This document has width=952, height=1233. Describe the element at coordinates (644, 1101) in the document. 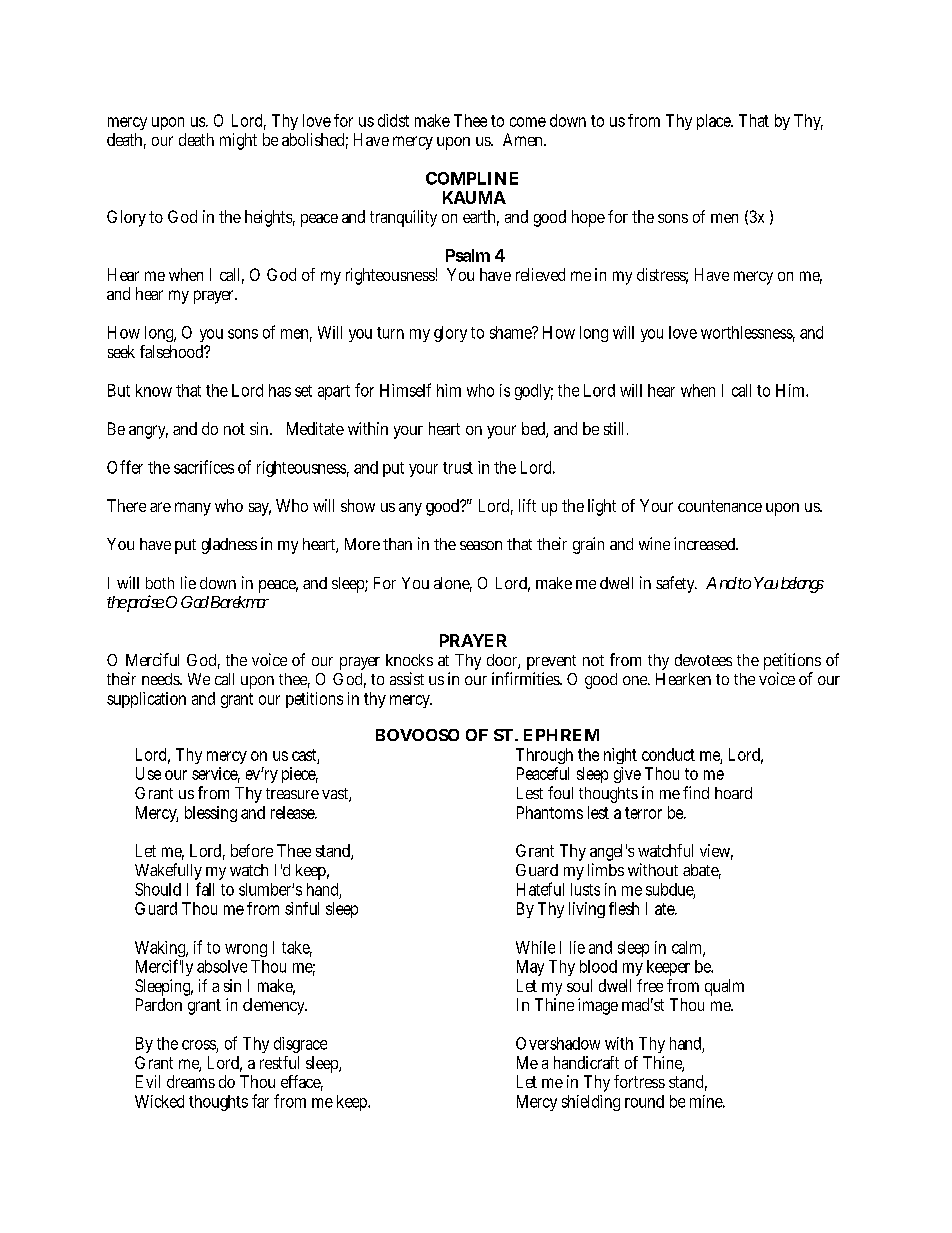

I see `round` at that location.
